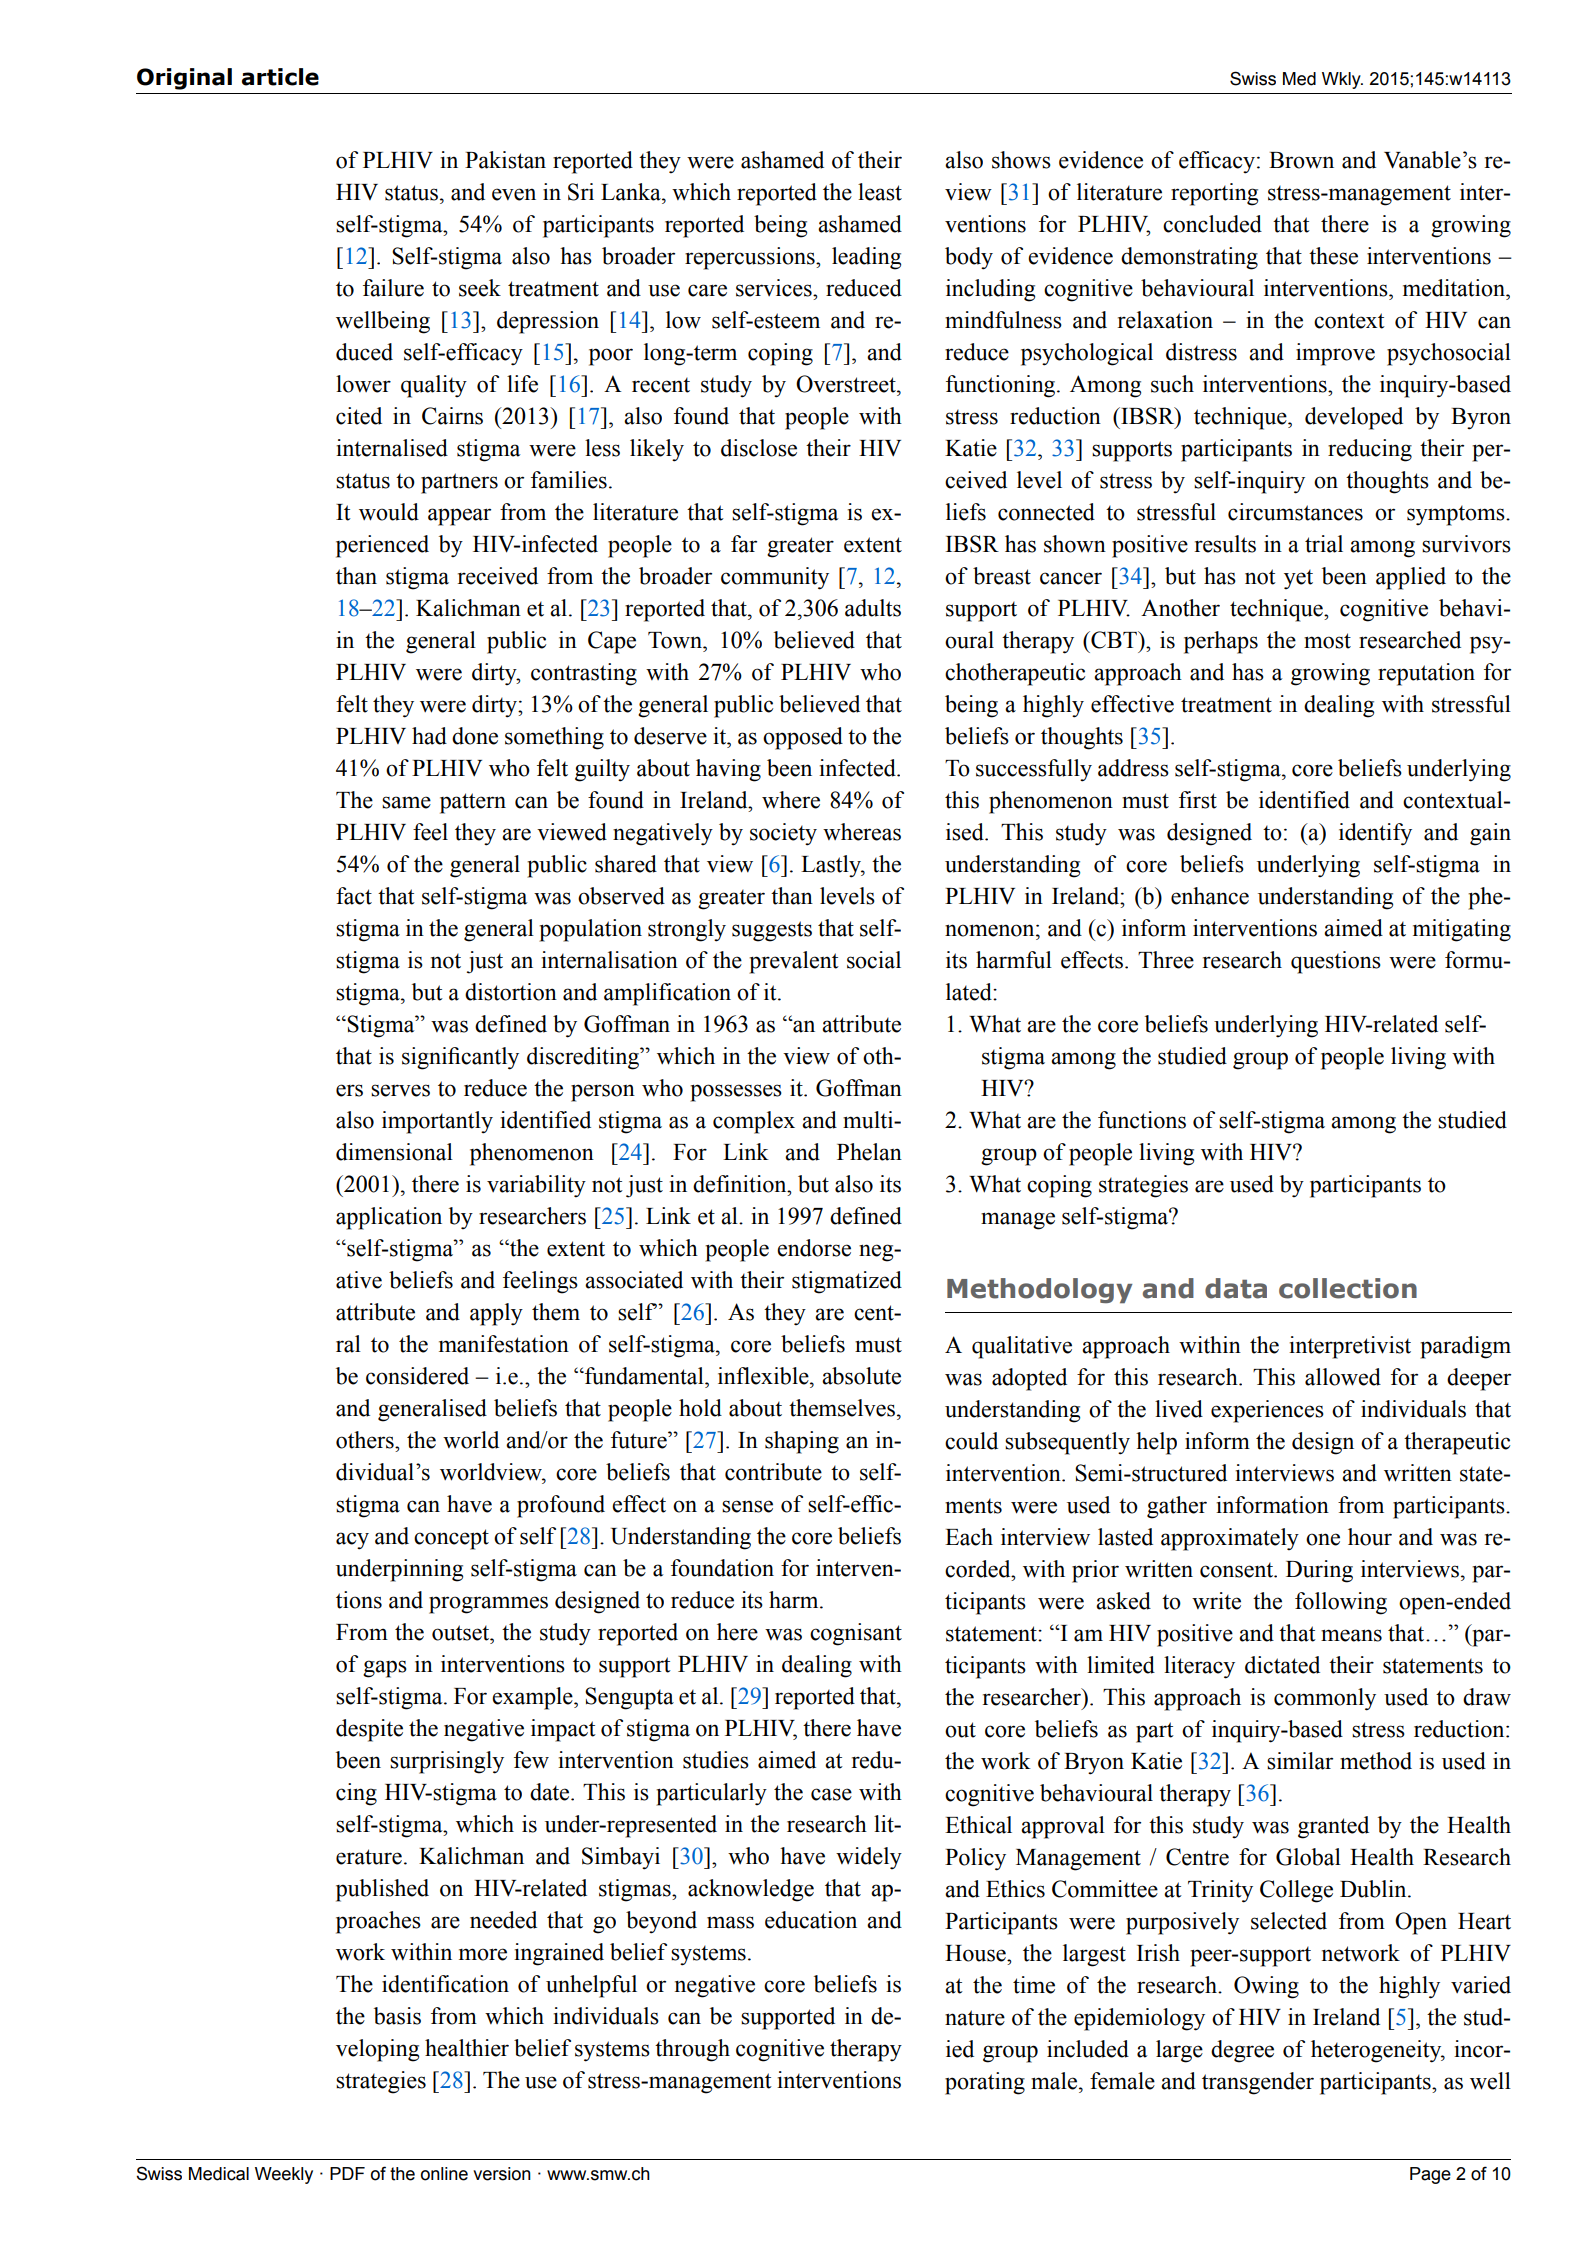 This screenshot has height=2245, width=1586. What do you see at coordinates (856, 1634) in the screenshot?
I see `cognisant` at bounding box center [856, 1634].
